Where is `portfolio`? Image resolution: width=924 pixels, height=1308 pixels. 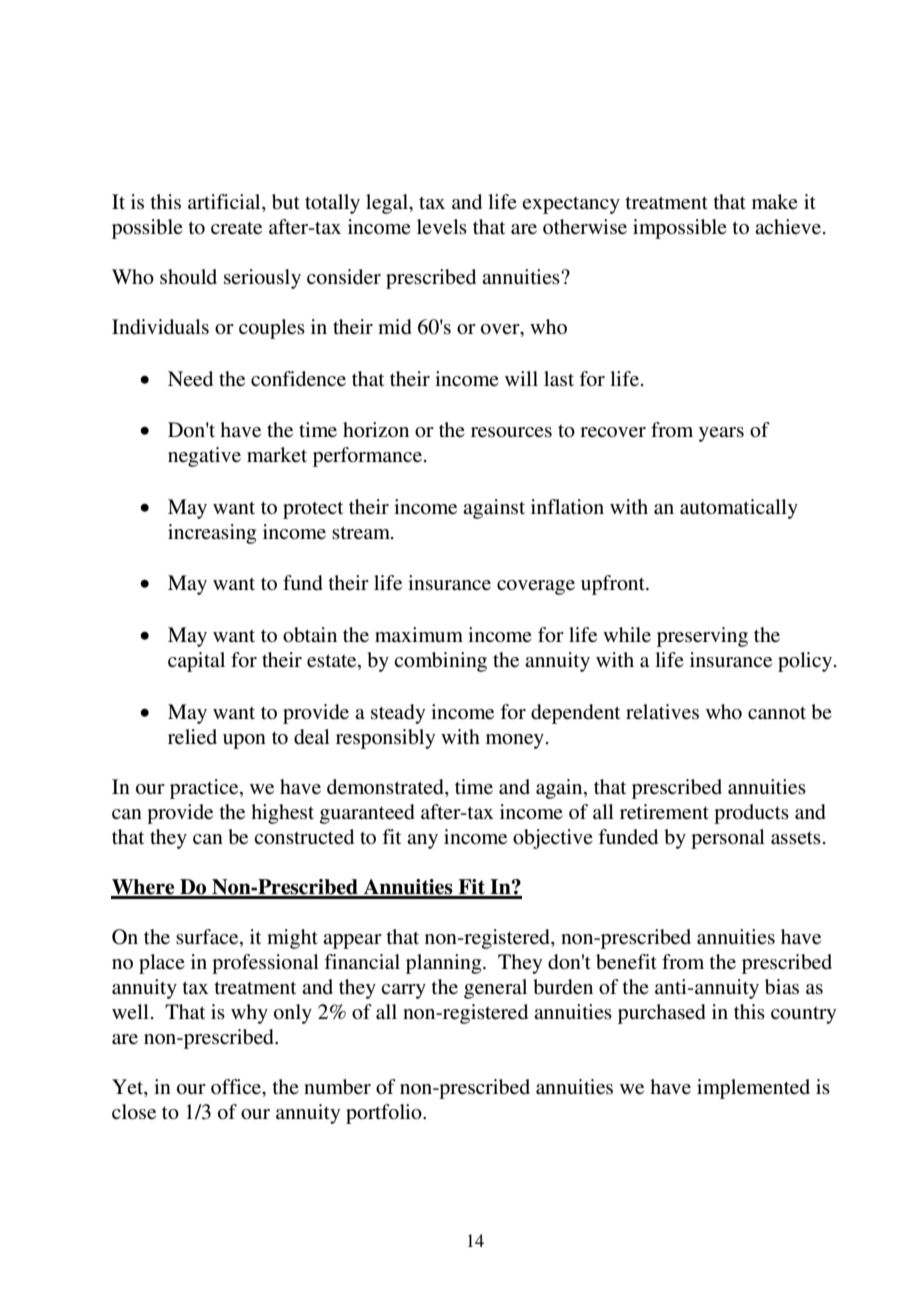 portfolio is located at coordinates (385, 1114).
